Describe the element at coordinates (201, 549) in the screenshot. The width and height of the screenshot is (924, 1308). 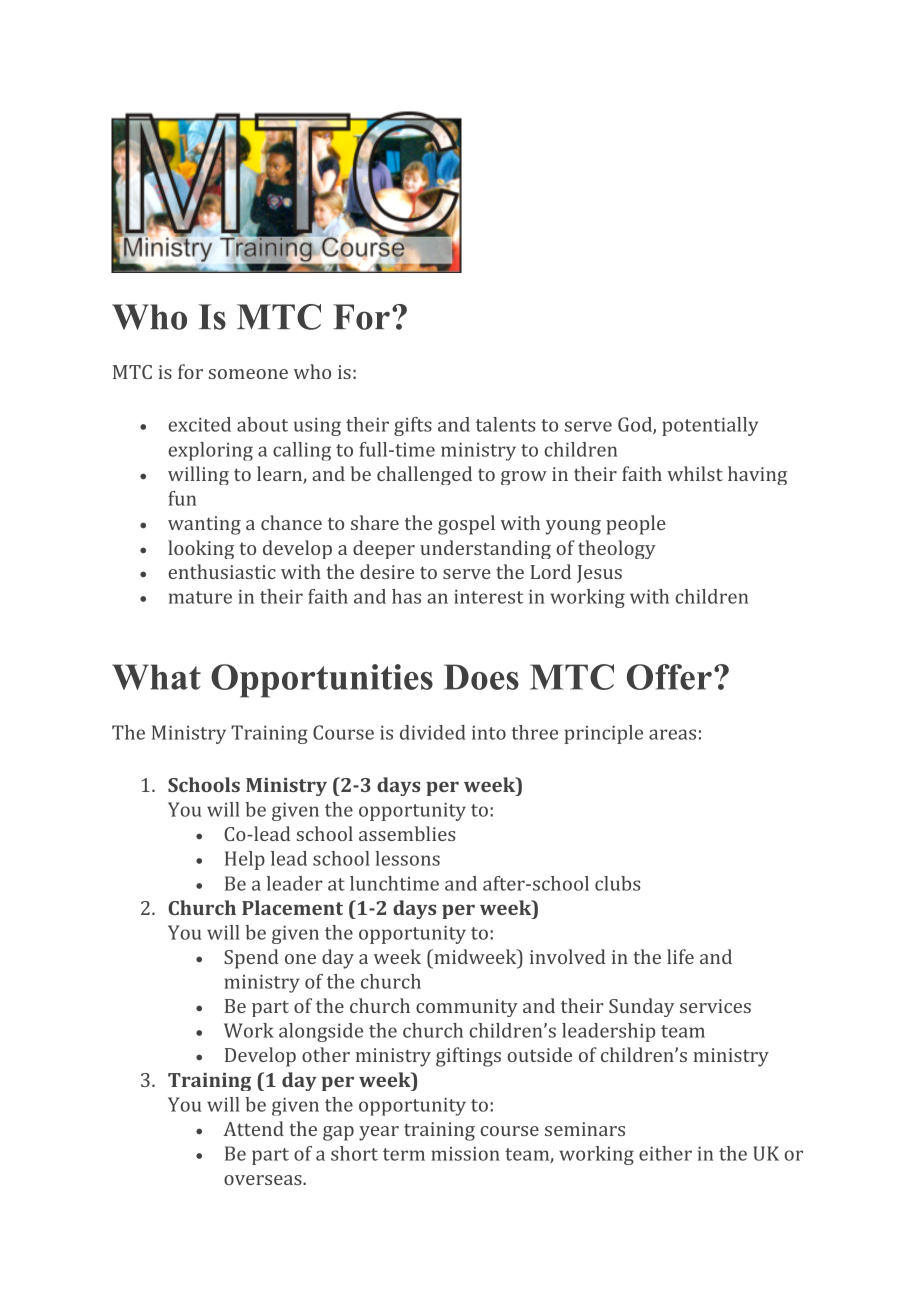
I see `looking` at that location.
